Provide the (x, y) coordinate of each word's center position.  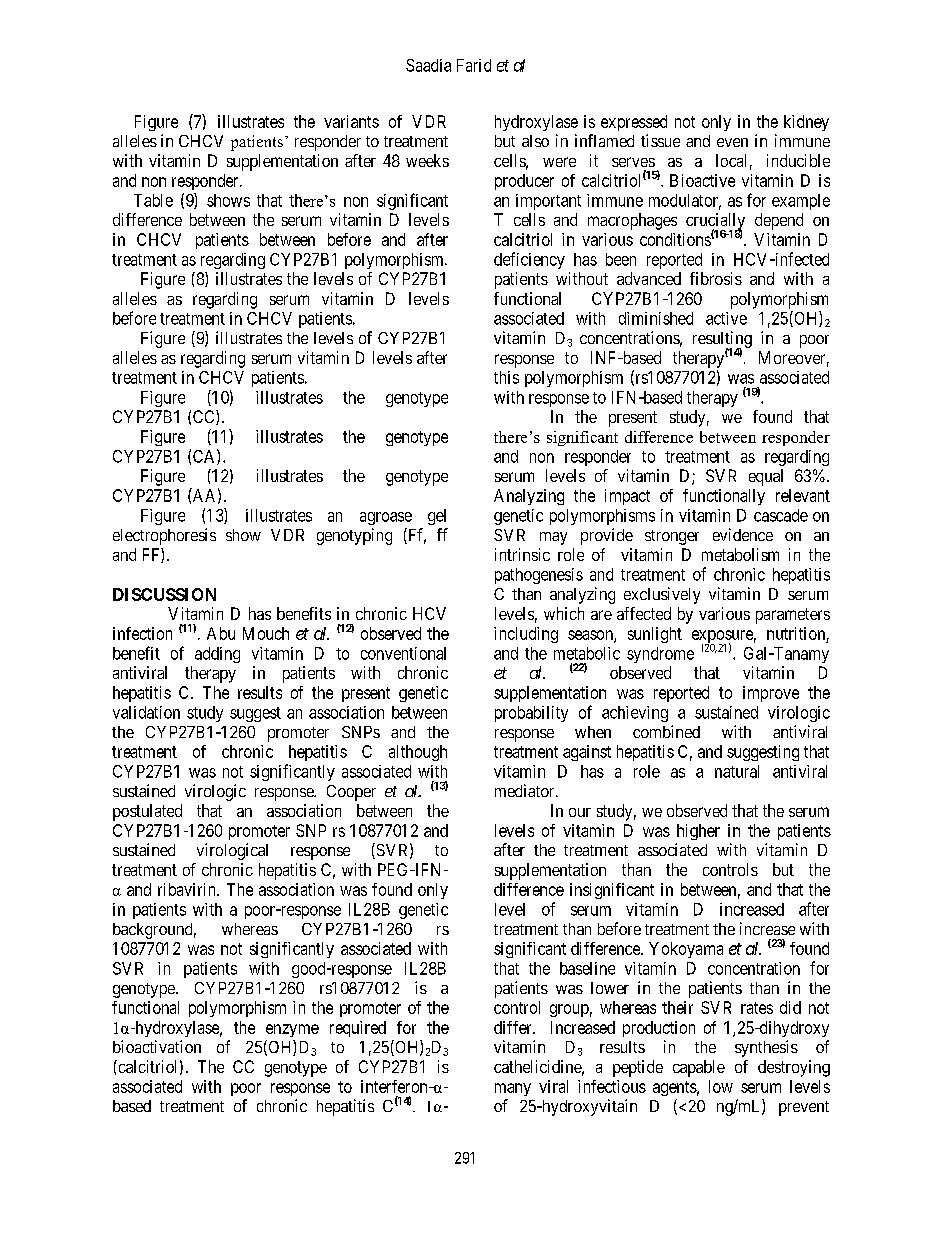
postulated (147, 812)
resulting (722, 340)
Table (153, 200)
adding (217, 655)
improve (771, 694)
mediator (526, 790)
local (731, 160)
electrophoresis (164, 536)
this (506, 377)
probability (531, 714)
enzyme (292, 1030)
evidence (743, 534)
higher (698, 832)
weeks (427, 160)
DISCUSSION (164, 594)
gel (437, 517)
